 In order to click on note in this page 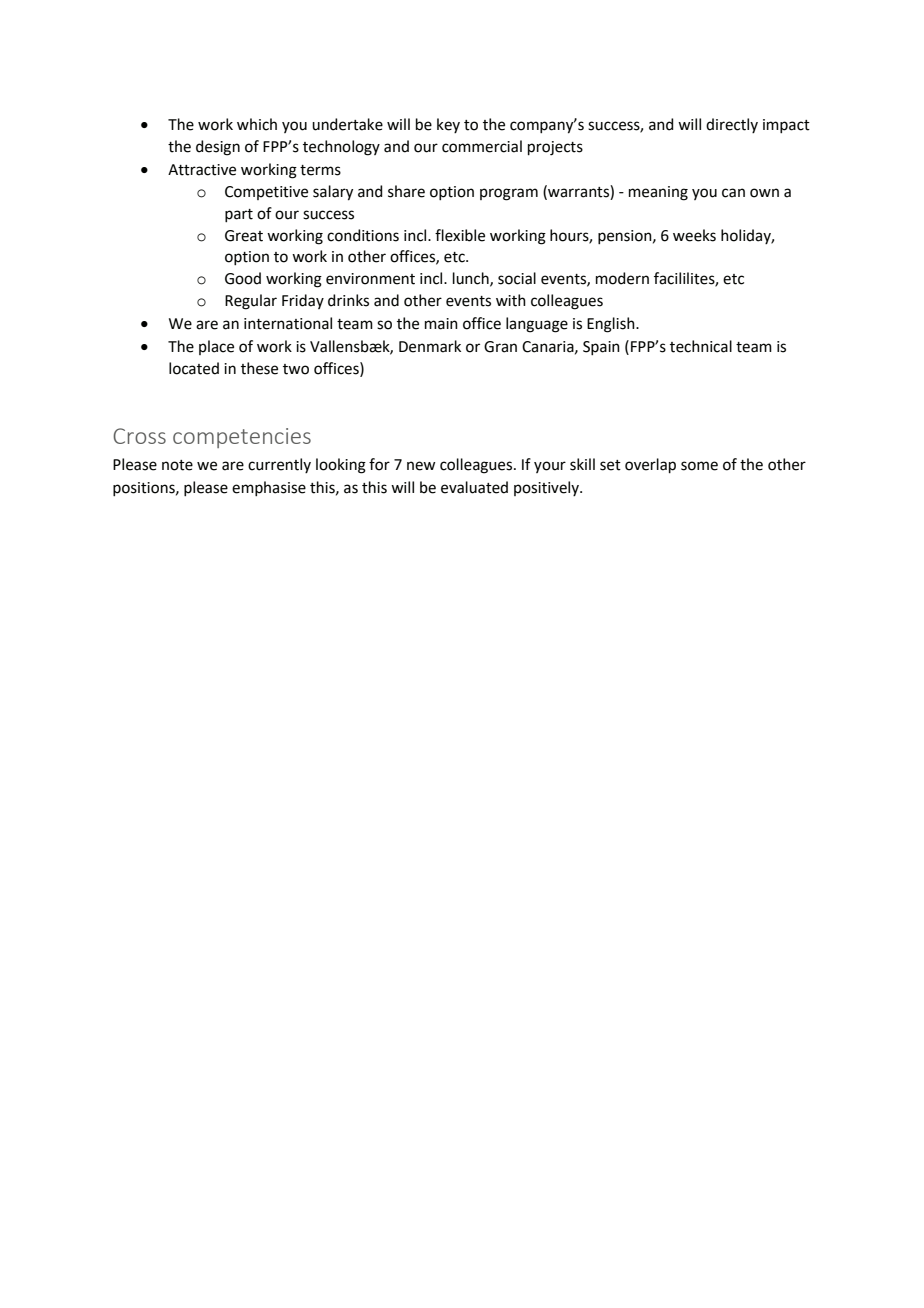, I will do `click(177, 465)`.
